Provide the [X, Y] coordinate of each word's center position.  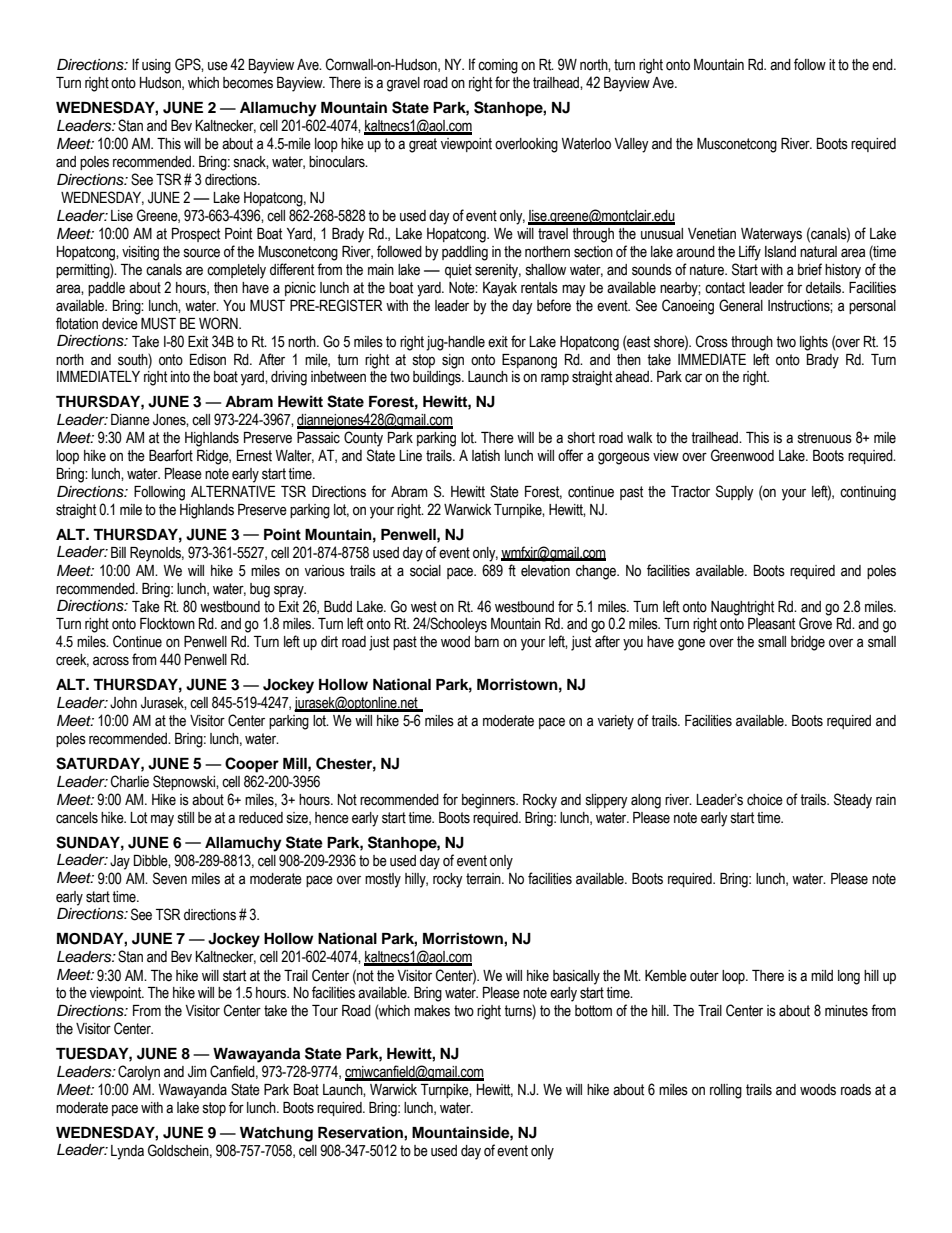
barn [487, 641]
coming [498, 66]
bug [260, 590]
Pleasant [771, 624]
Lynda [127, 1152]
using [156, 66]
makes [432, 1011]
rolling [726, 1091]
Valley [631, 145]
